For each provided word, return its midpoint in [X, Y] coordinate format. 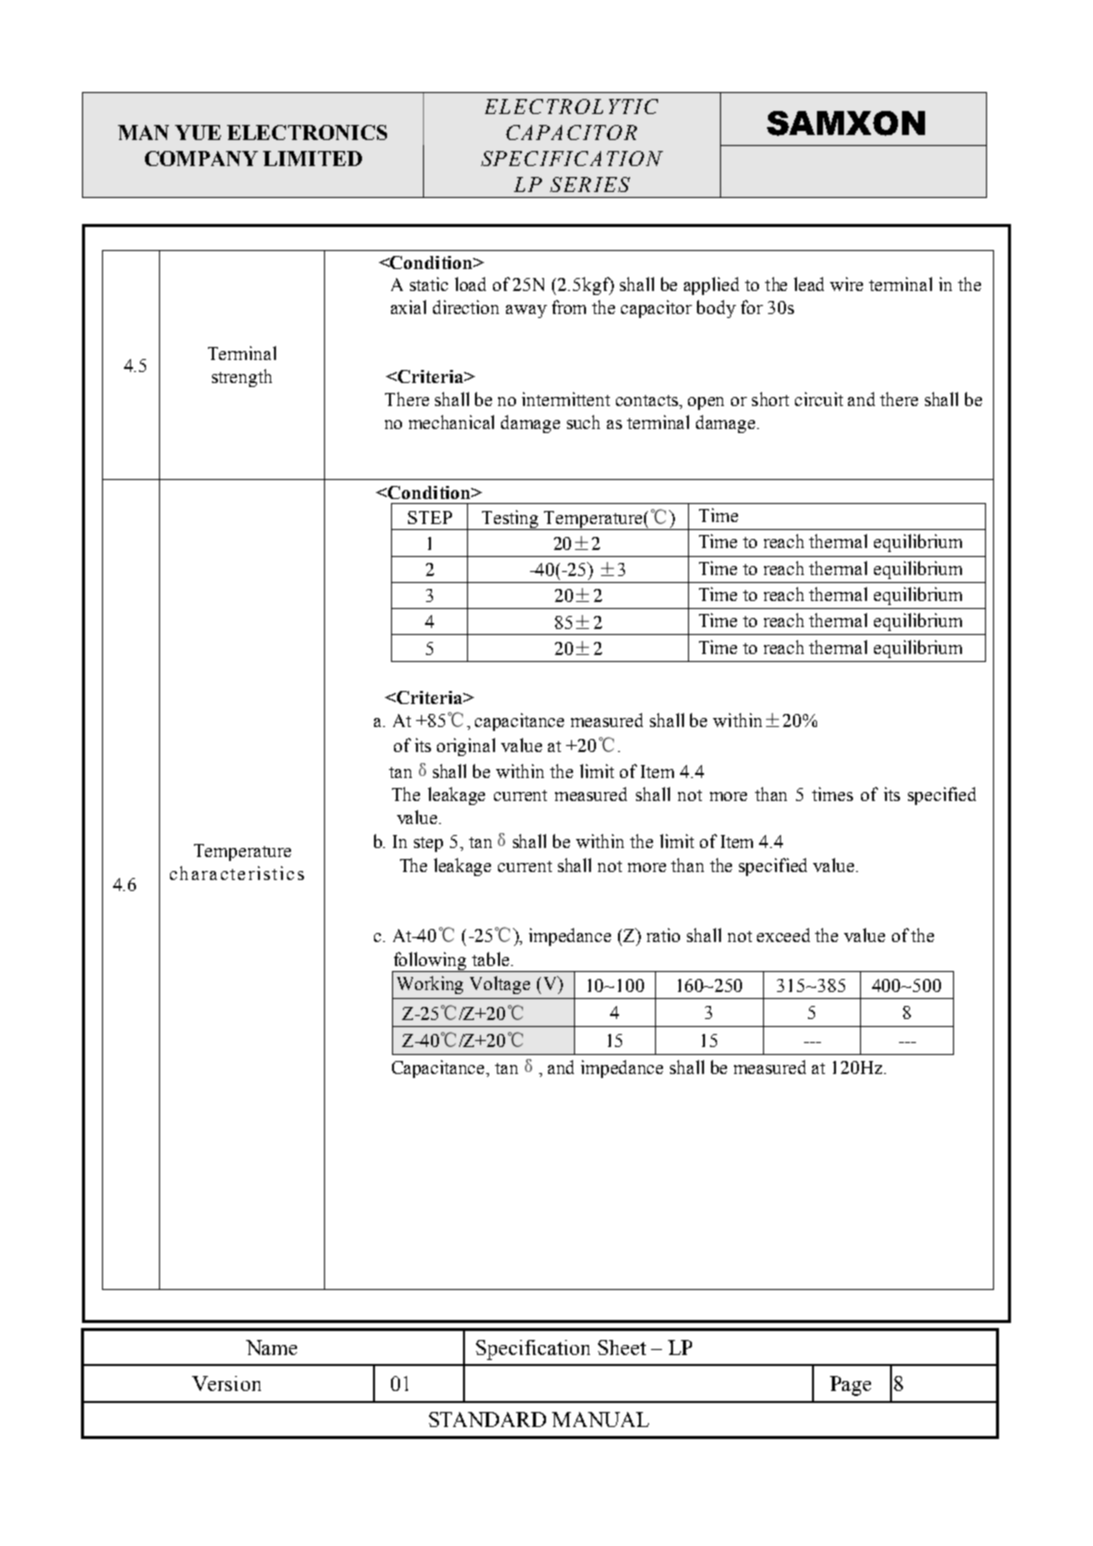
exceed [783, 935]
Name [271, 1347]
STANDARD [487, 1419]
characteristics [237, 873]
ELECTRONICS [307, 132]
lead [809, 284]
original [466, 747]
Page [850, 1386]
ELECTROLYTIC [571, 106]
